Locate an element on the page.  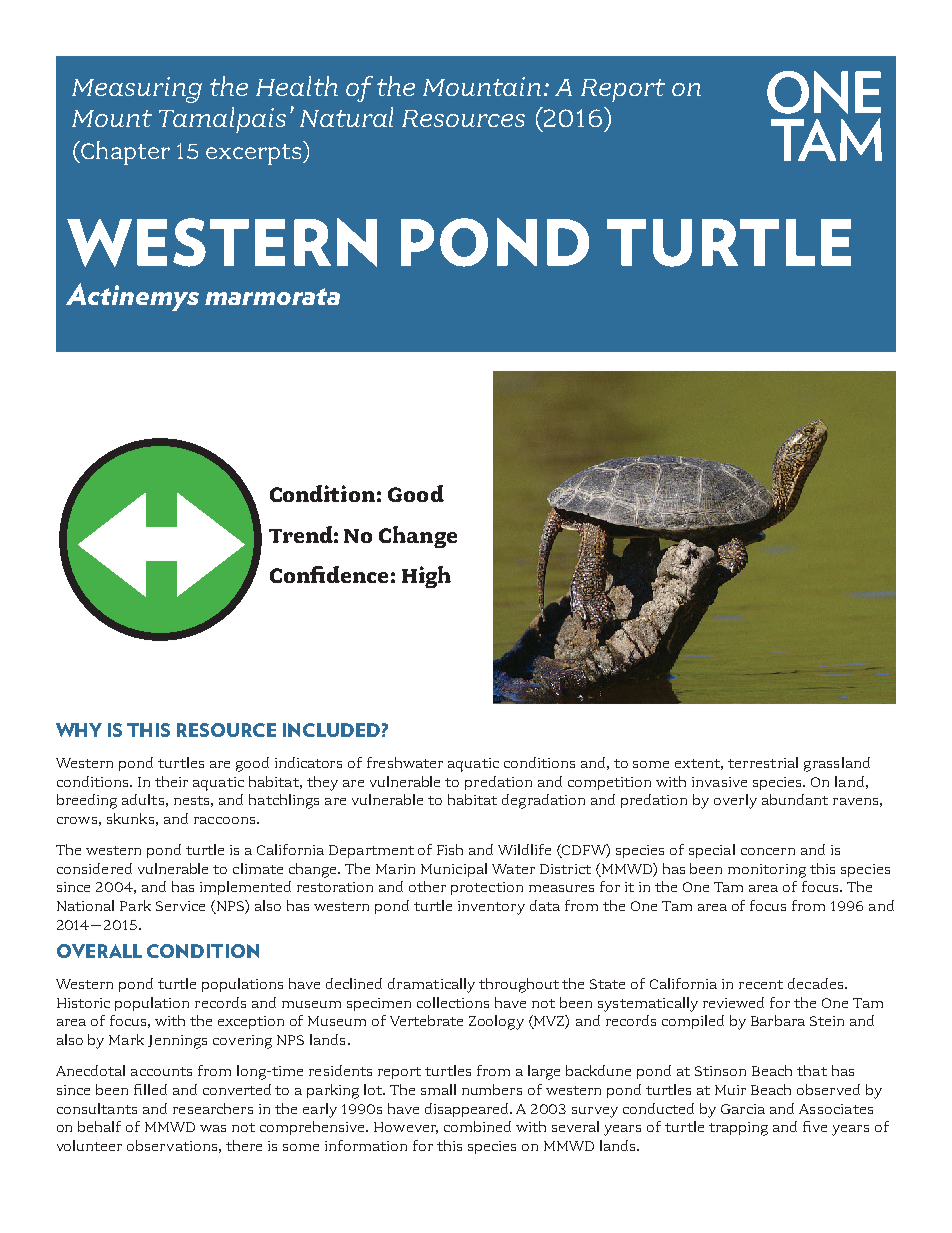
disappeared is located at coordinates (468, 1110).
